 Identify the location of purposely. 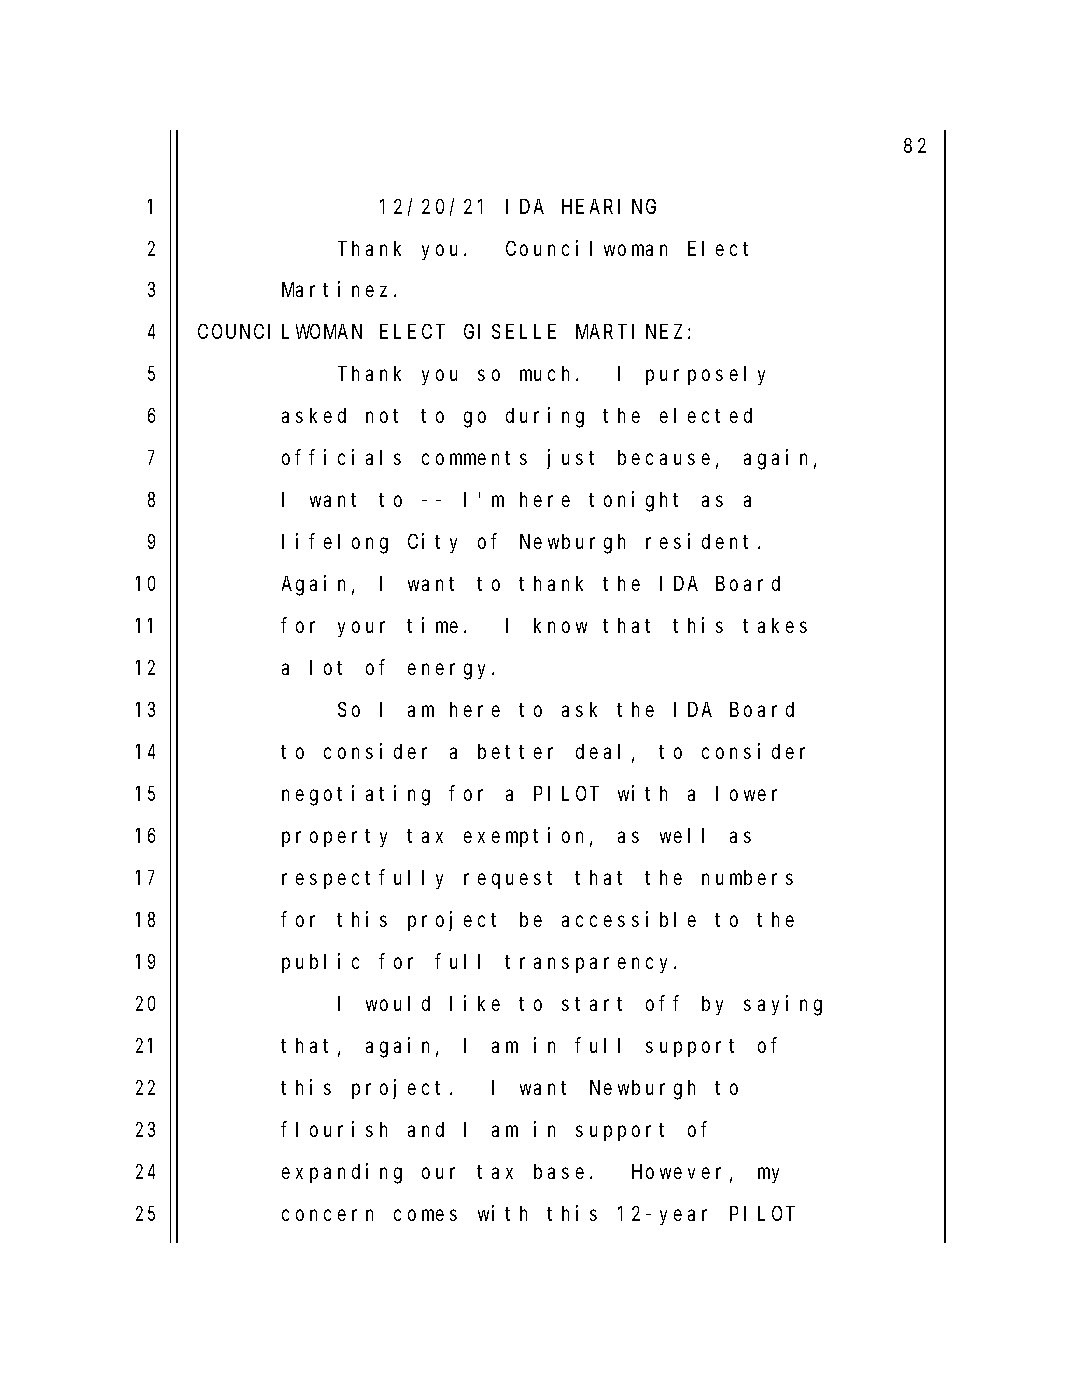
(705, 375).
